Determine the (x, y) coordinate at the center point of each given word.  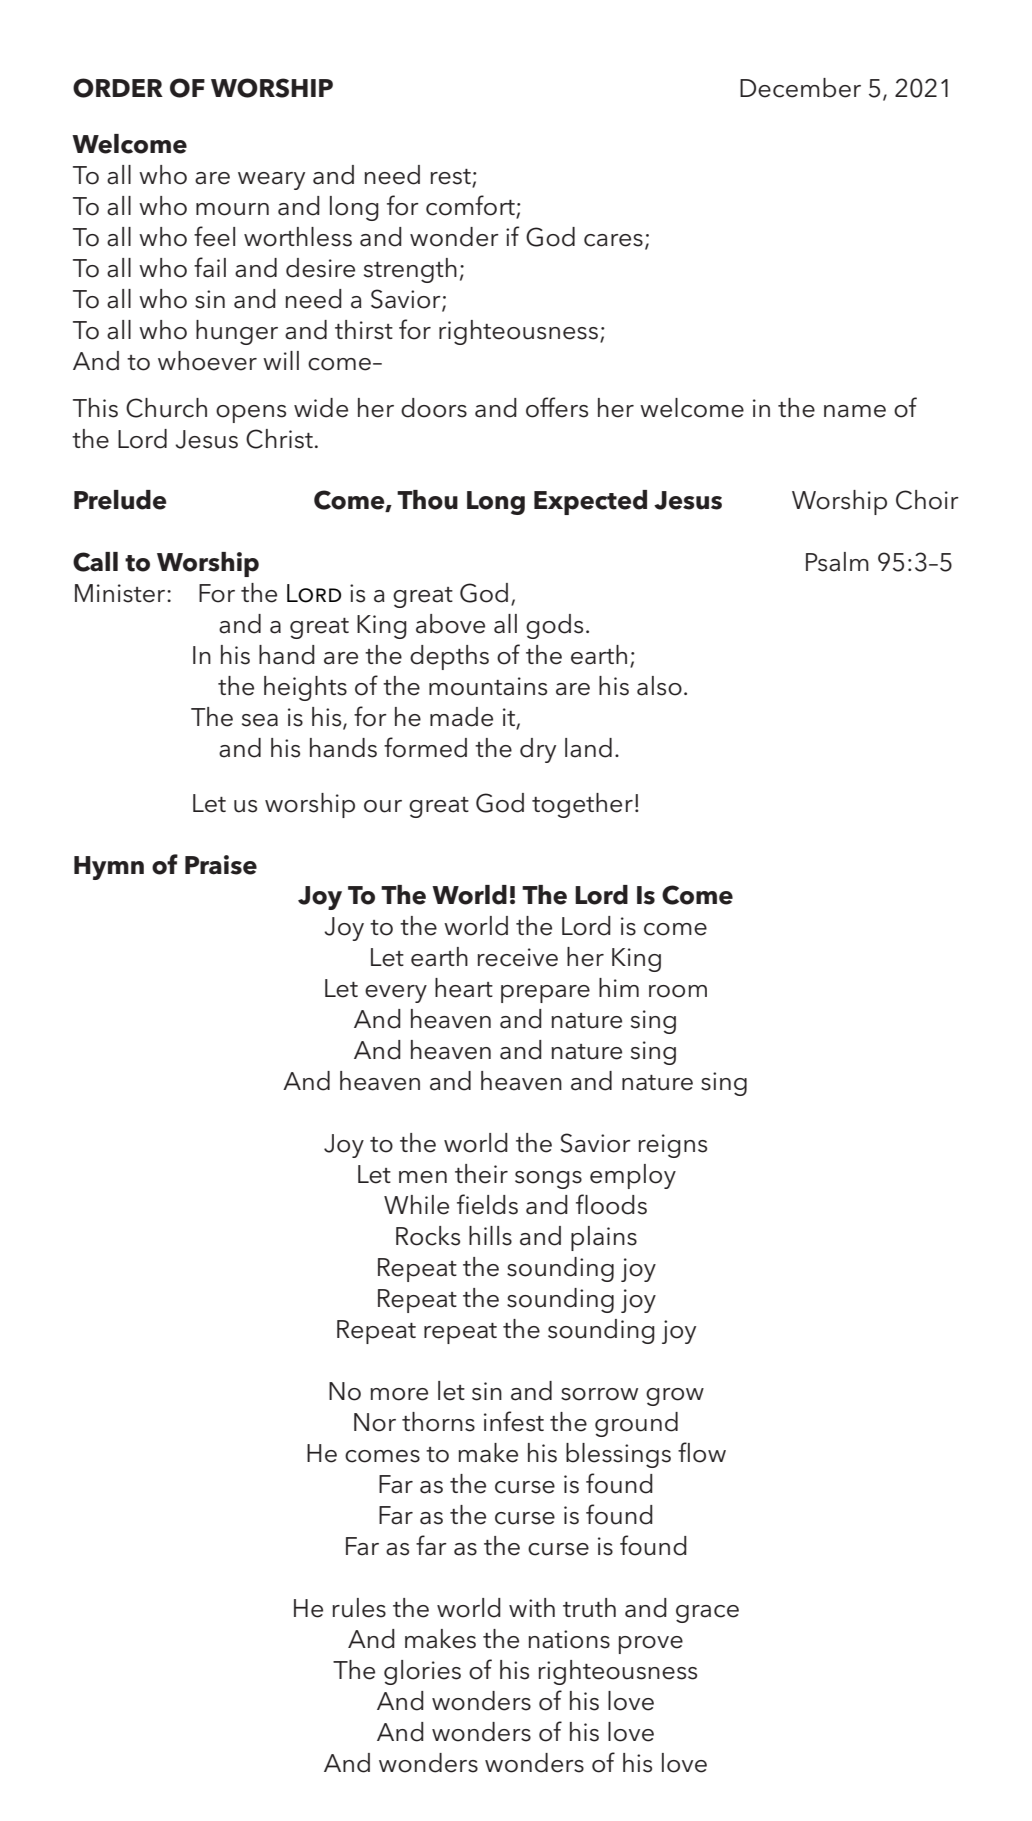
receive (517, 957)
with (532, 1607)
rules (359, 1608)
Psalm (837, 562)
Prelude (120, 500)
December (800, 88)
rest (451, 178)
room (678, 991)
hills (490, 1236)
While (416, 1205)
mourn (232, 209)
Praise (221, 865)
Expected (590, 502)
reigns (672, 1146)
